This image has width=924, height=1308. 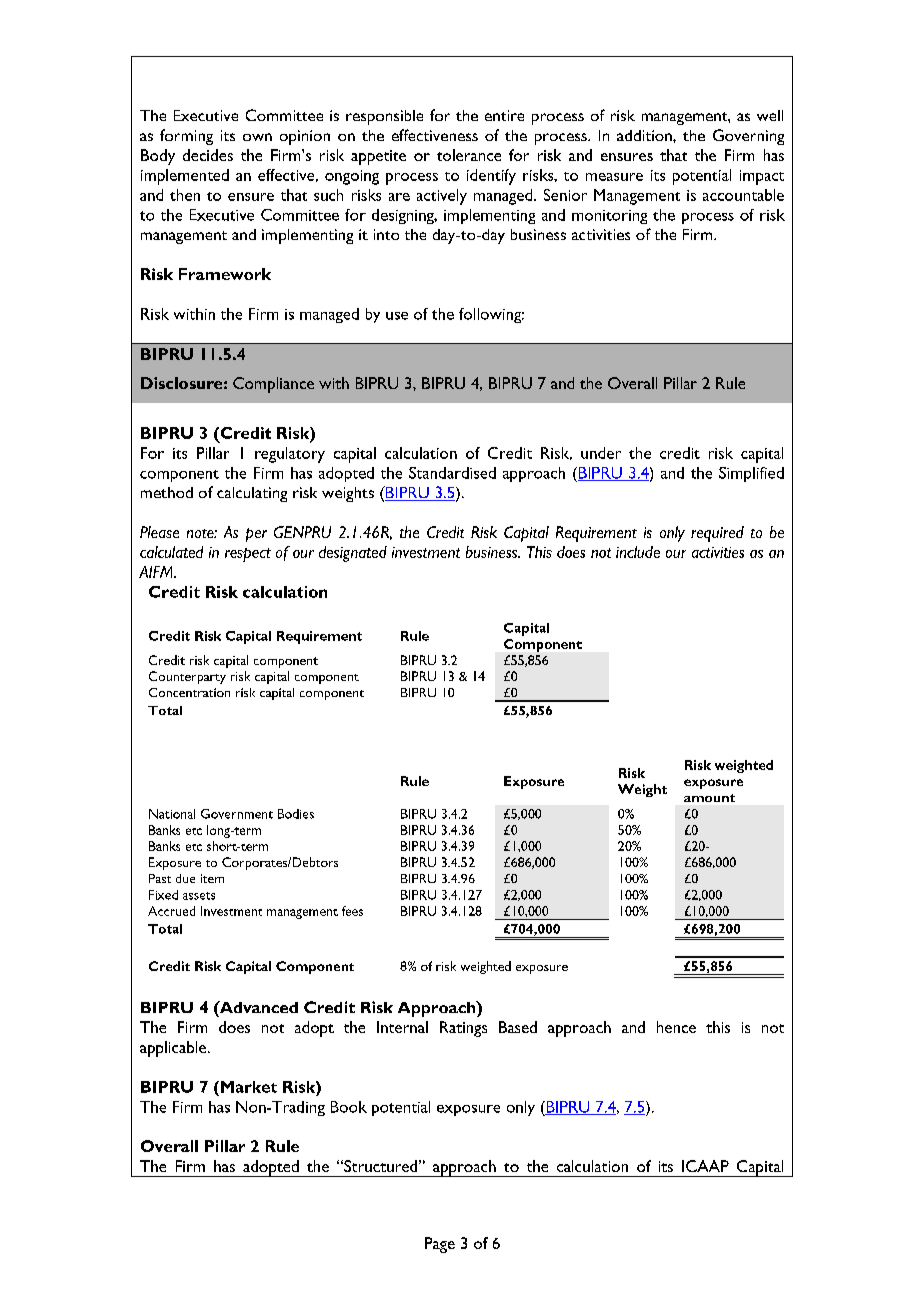 I want to click on Standardised, so click(x=452, y=473).
